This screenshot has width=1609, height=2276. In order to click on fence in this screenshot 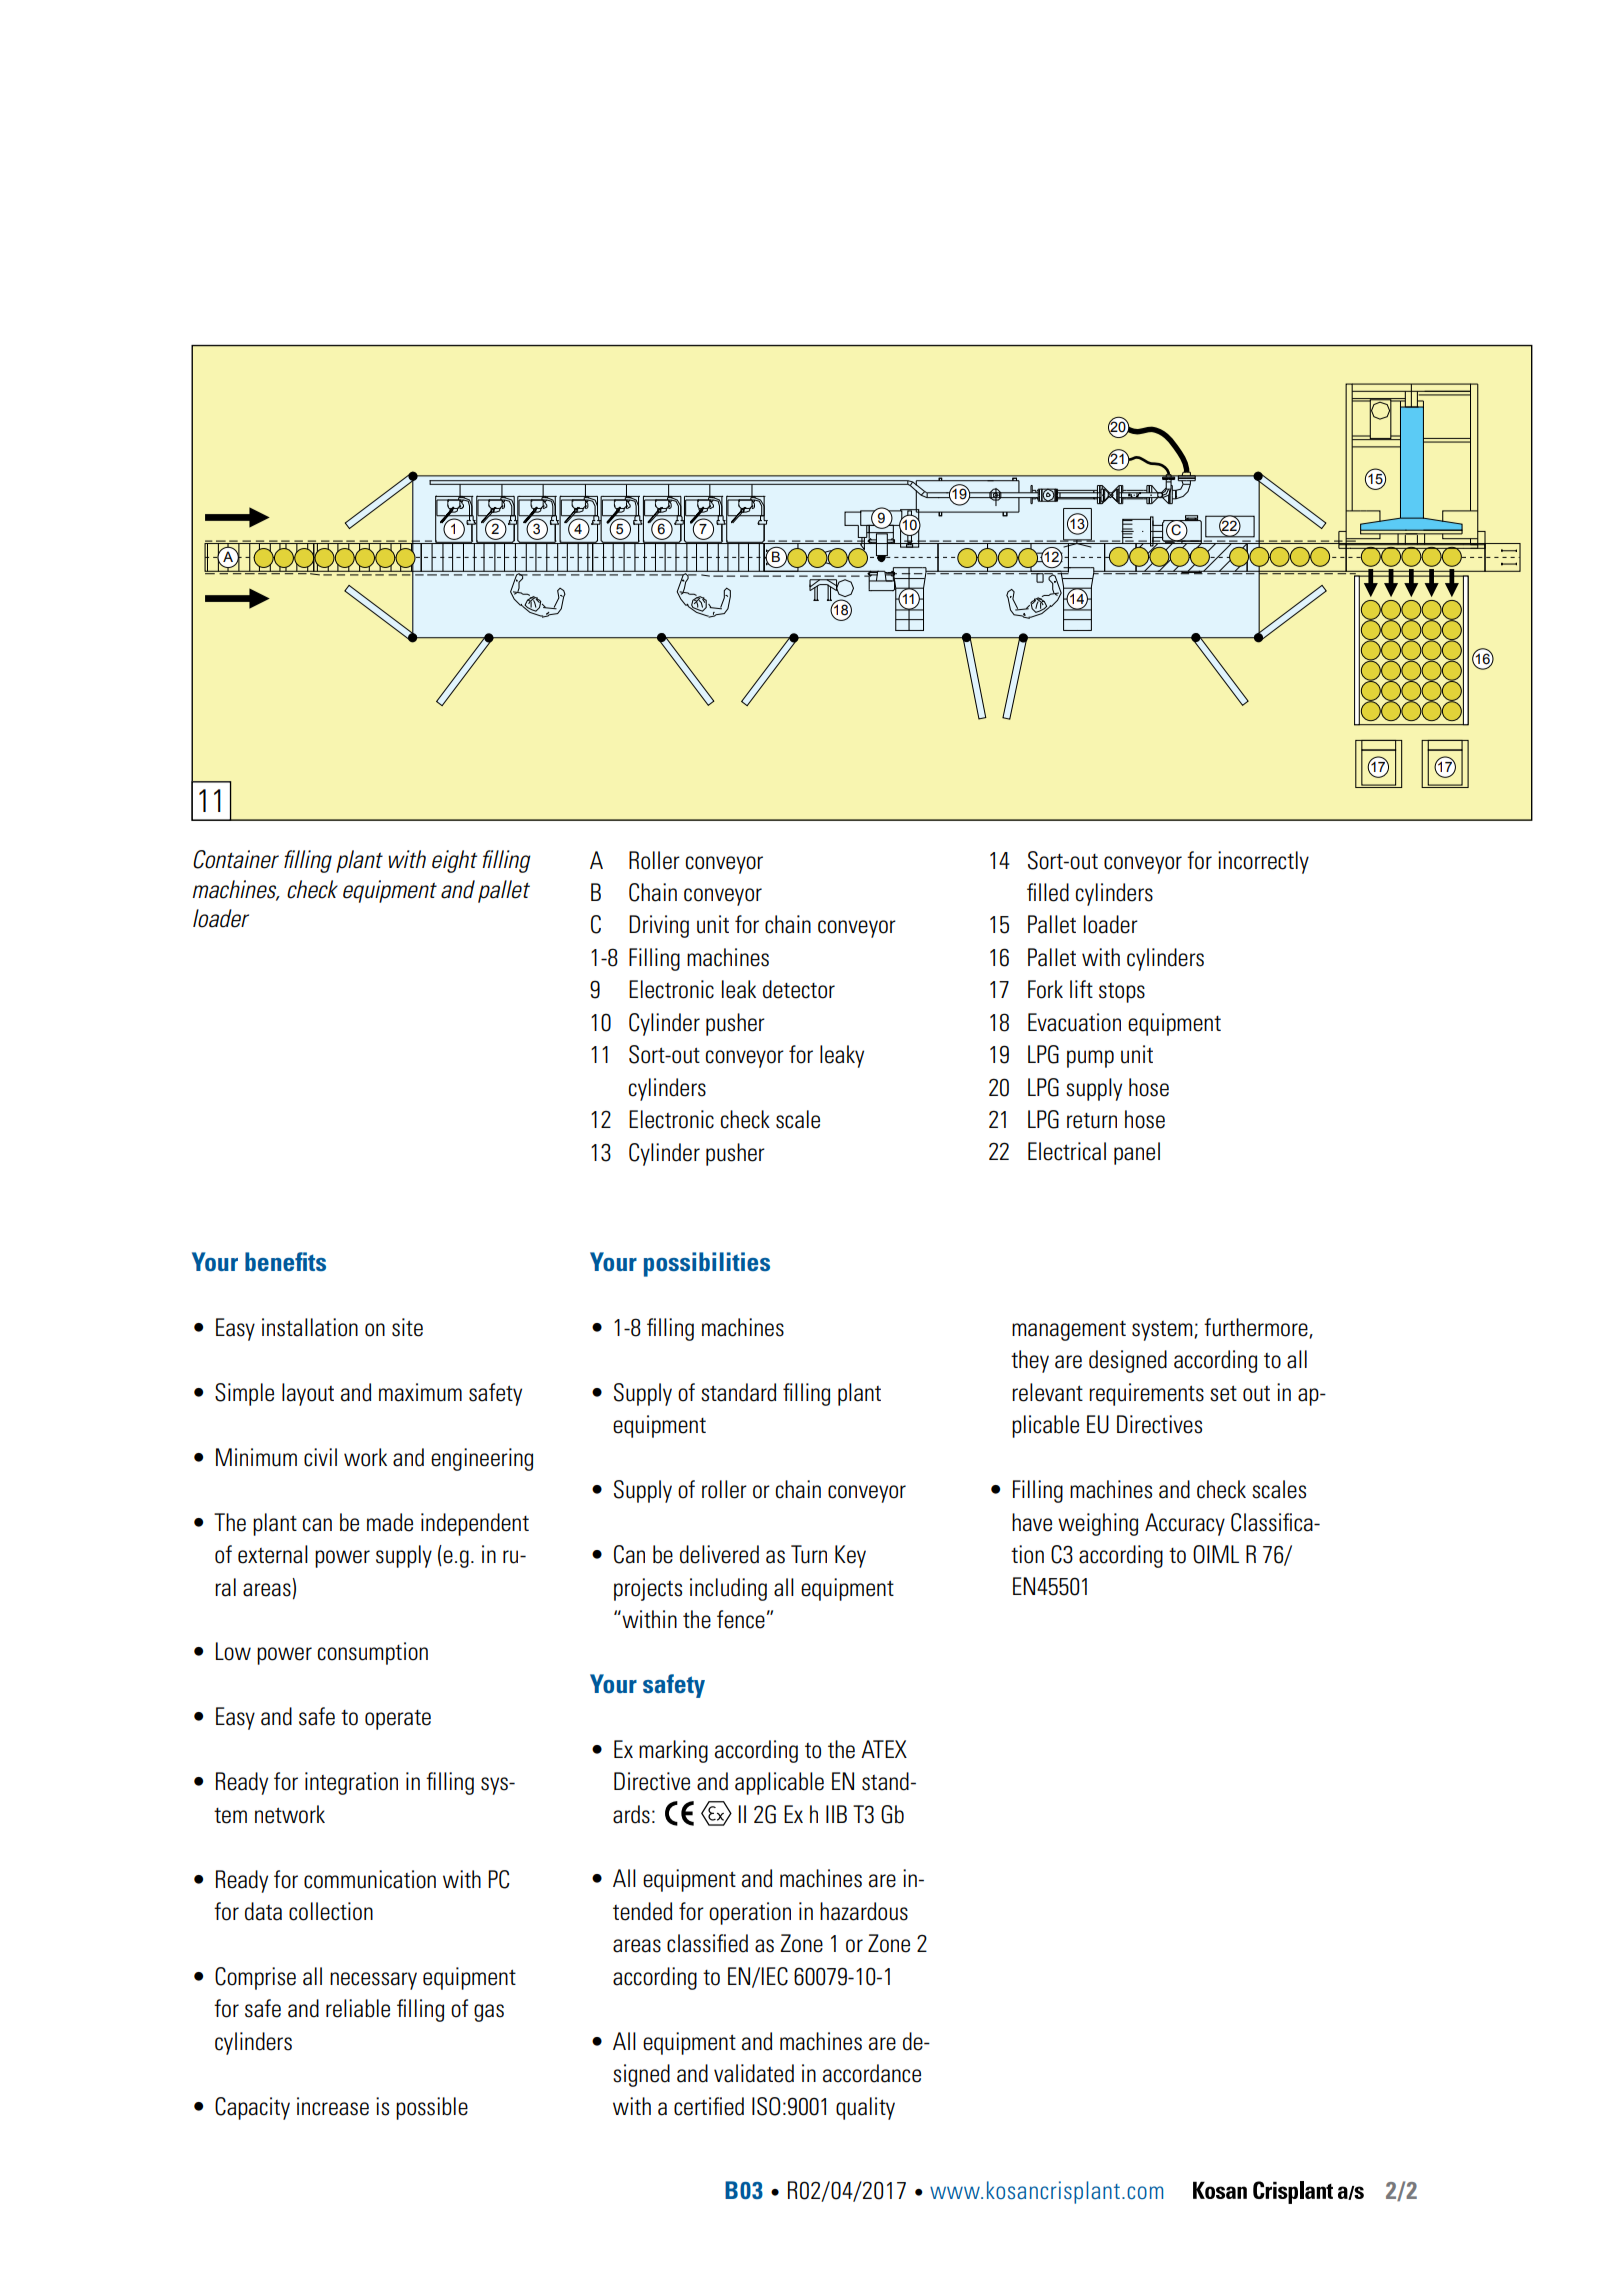, I will do `click(741, 1619)`.
